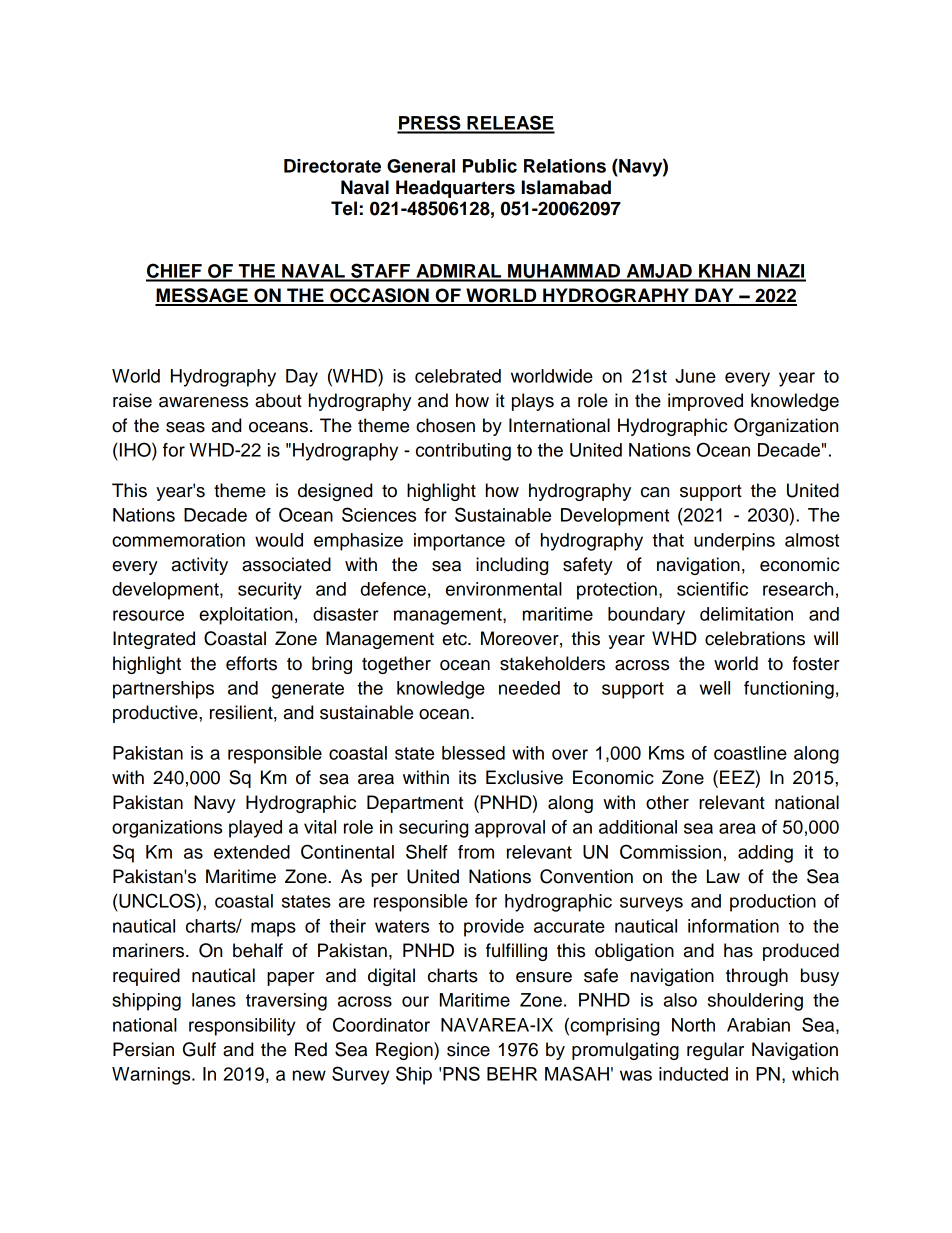  What do you see at coordinates (468, 1049) in the image?
I see `since` at bounding box center [468, 1049].
